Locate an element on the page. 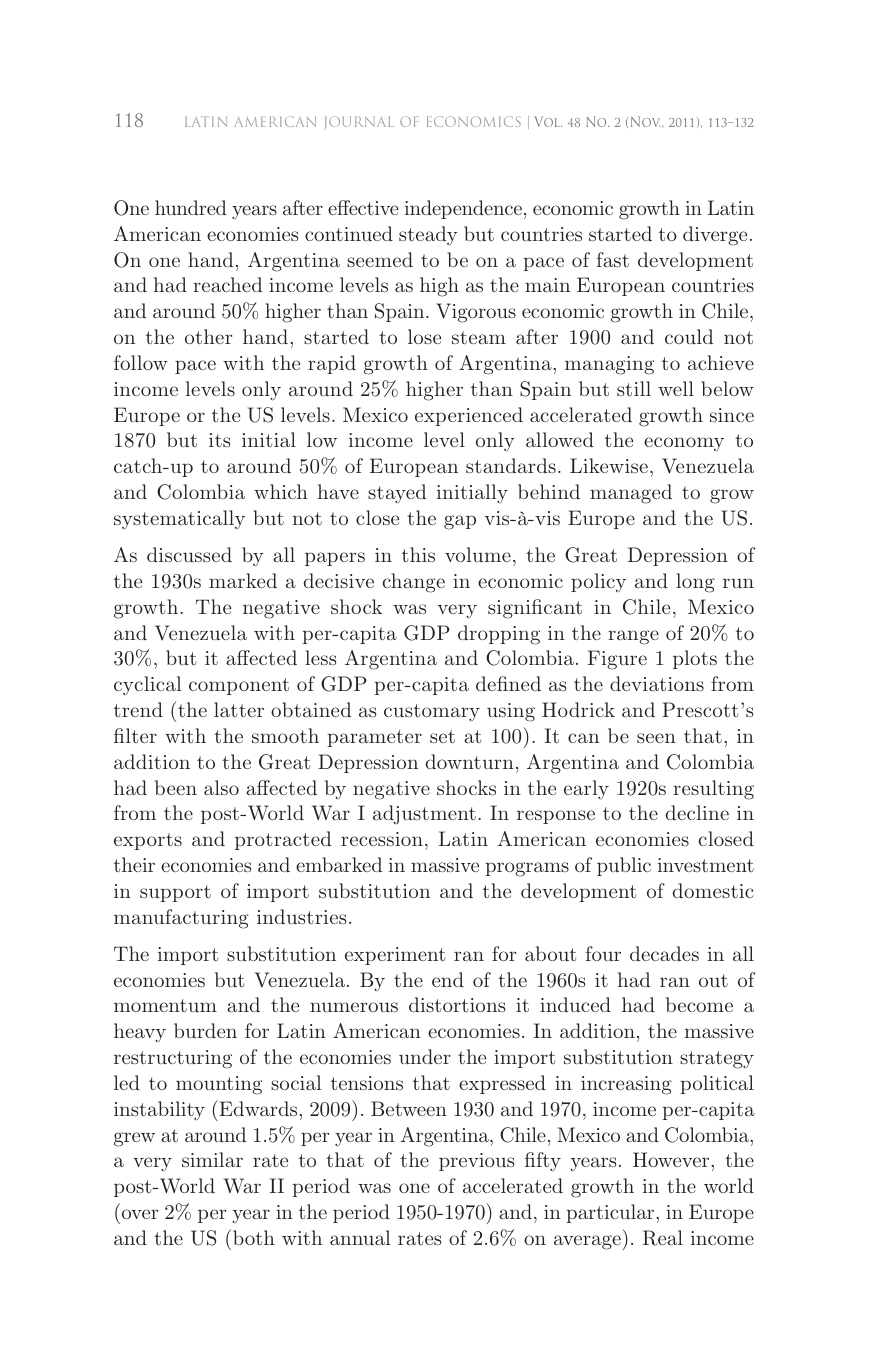 The image size is (896, 1362). customary is located at coordinates (432, 713).
